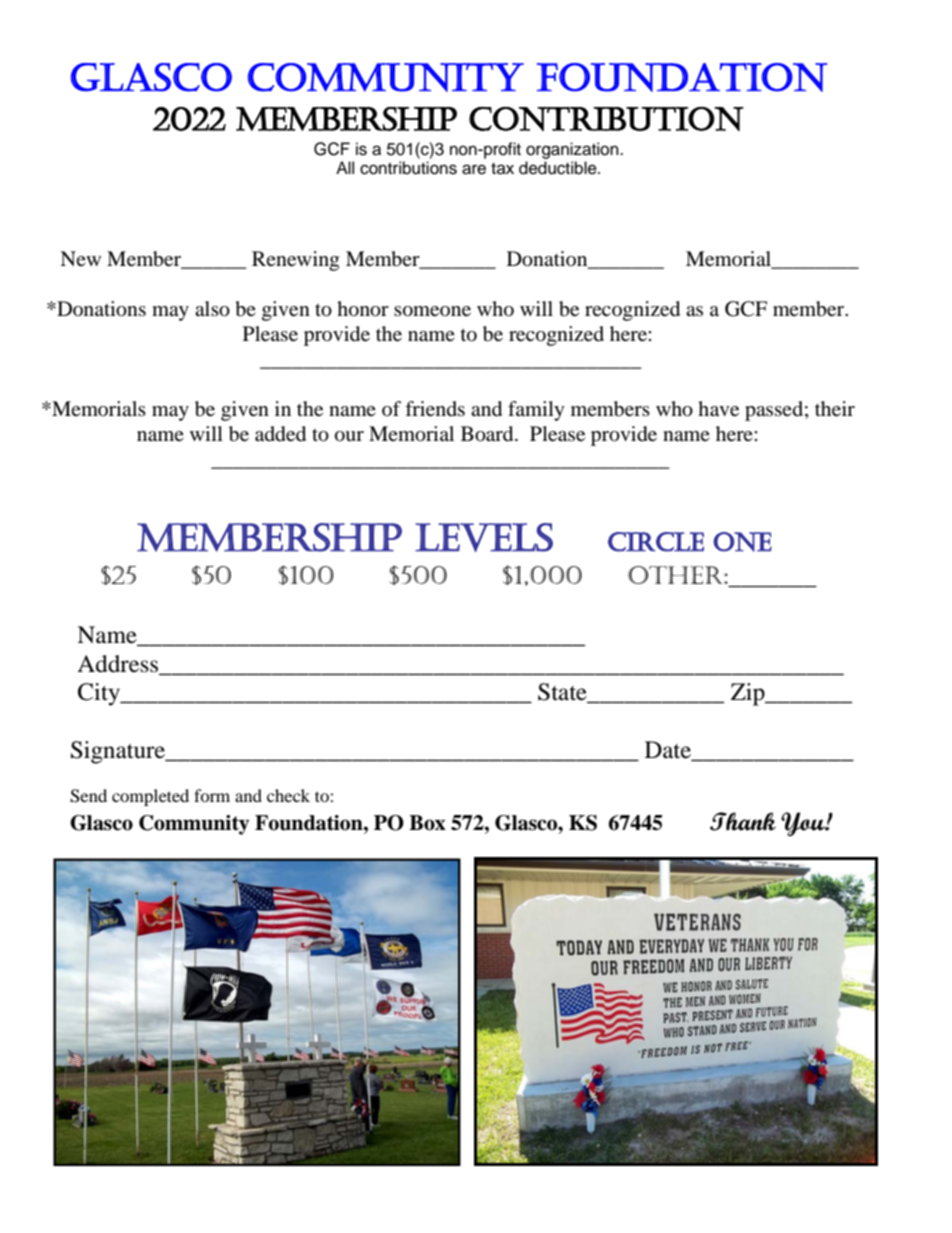 This page has width=952, height=1233. I want to click on completed, so click(150, 797).
